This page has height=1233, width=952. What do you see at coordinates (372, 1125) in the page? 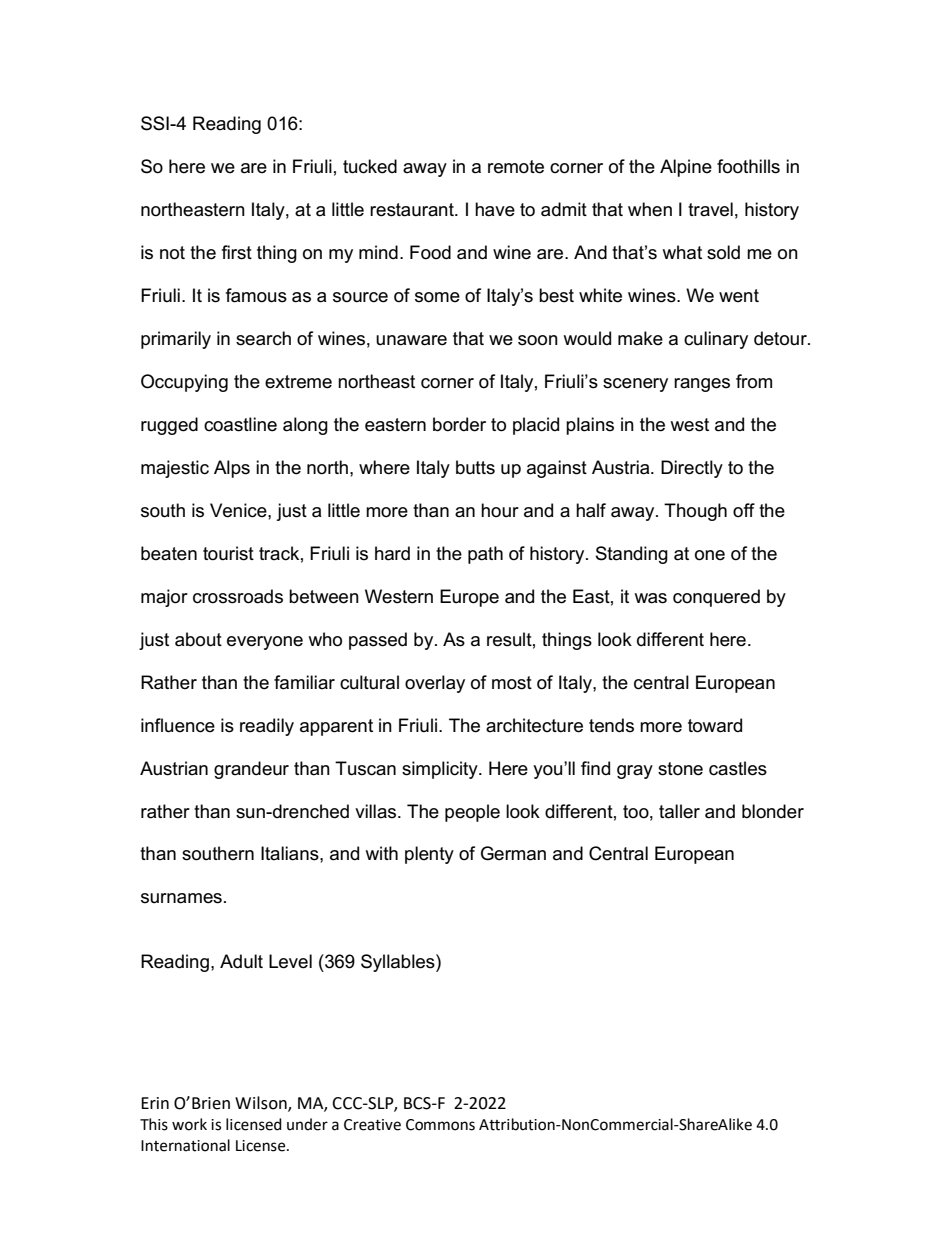
I see `Creative` at bounding box center [372, 1125].
